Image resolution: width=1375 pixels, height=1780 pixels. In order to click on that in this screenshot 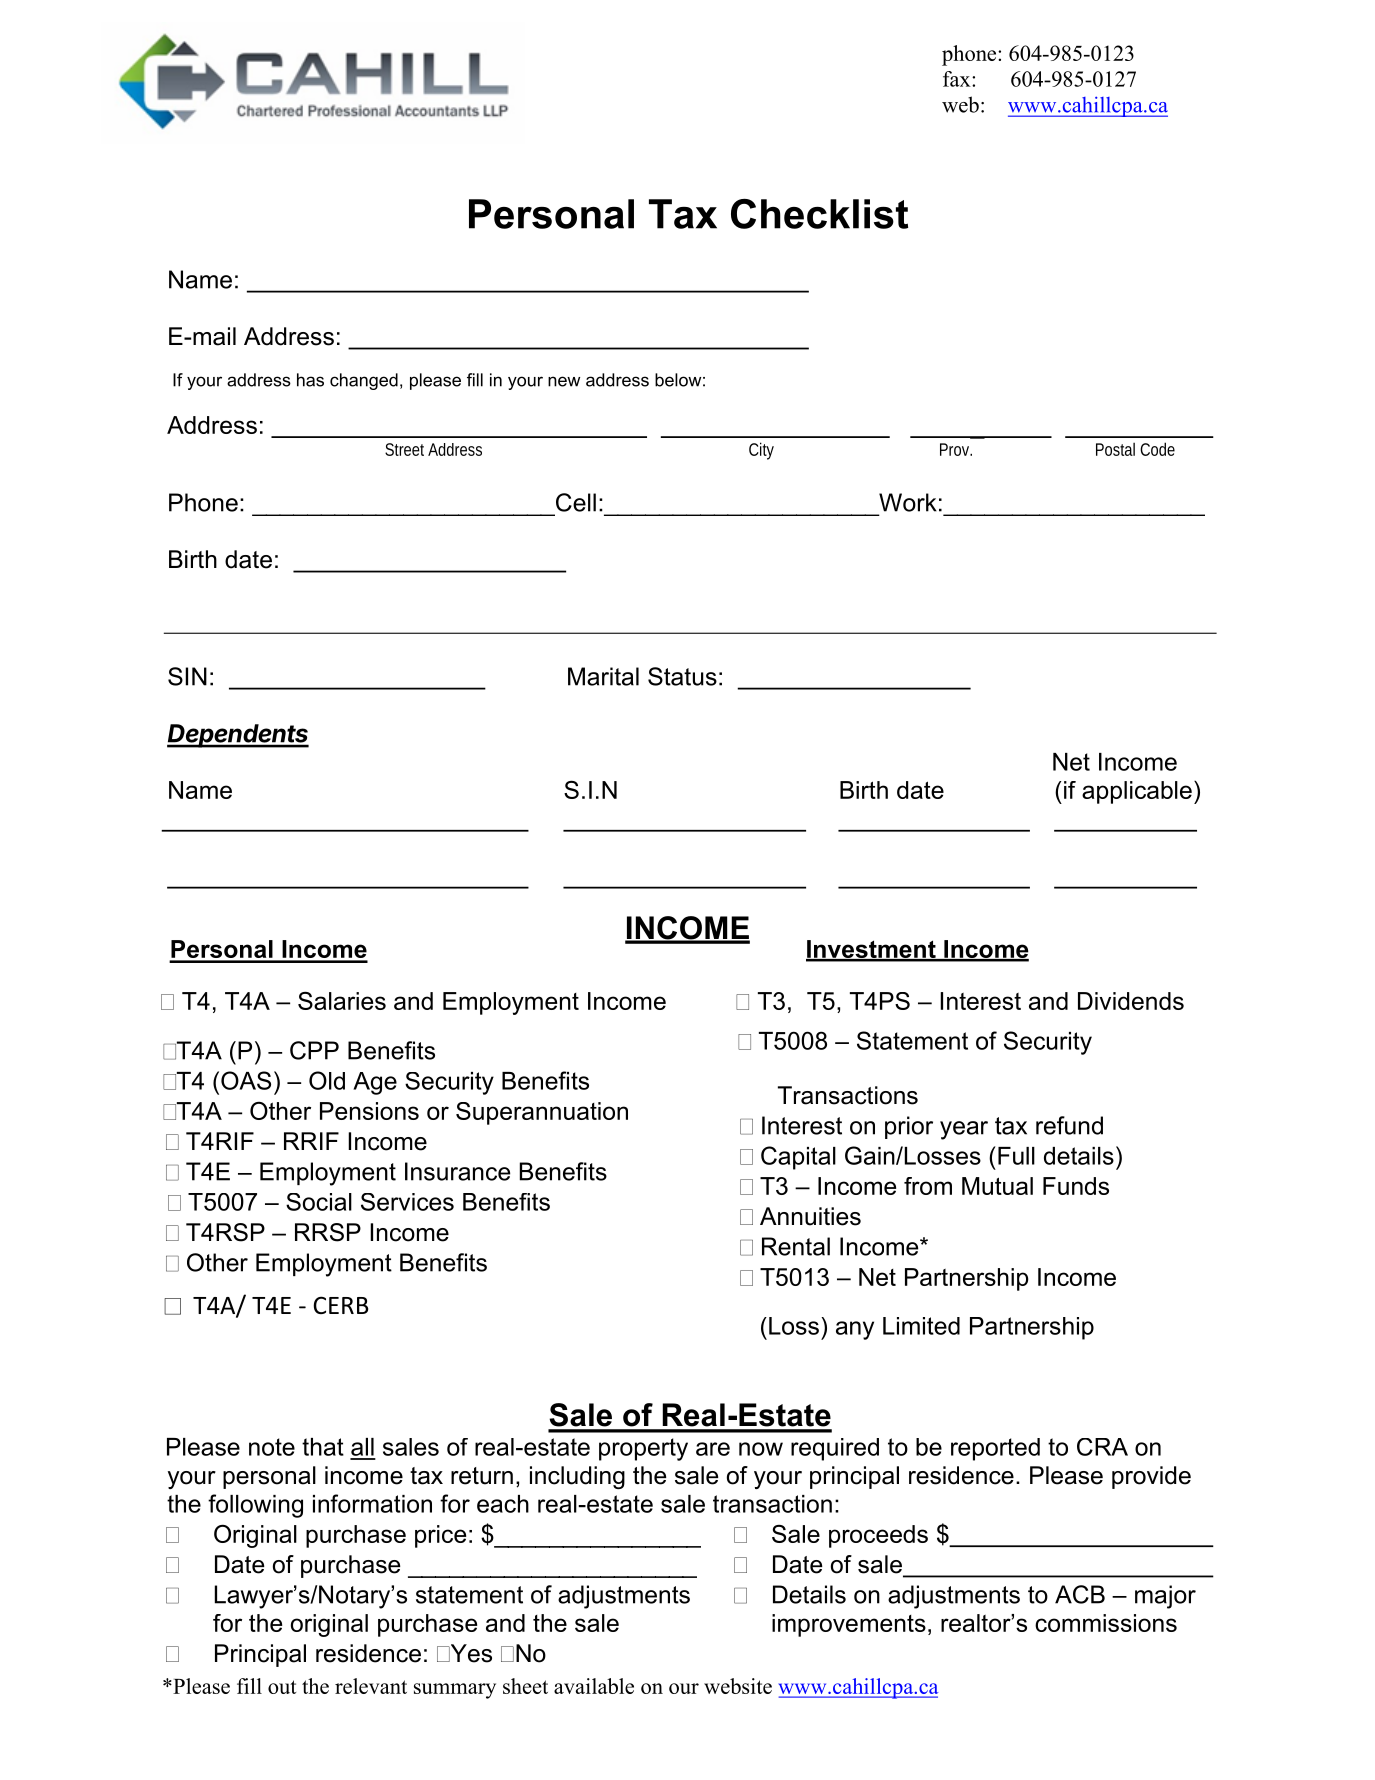, I will do `click(323, 1447)`.
